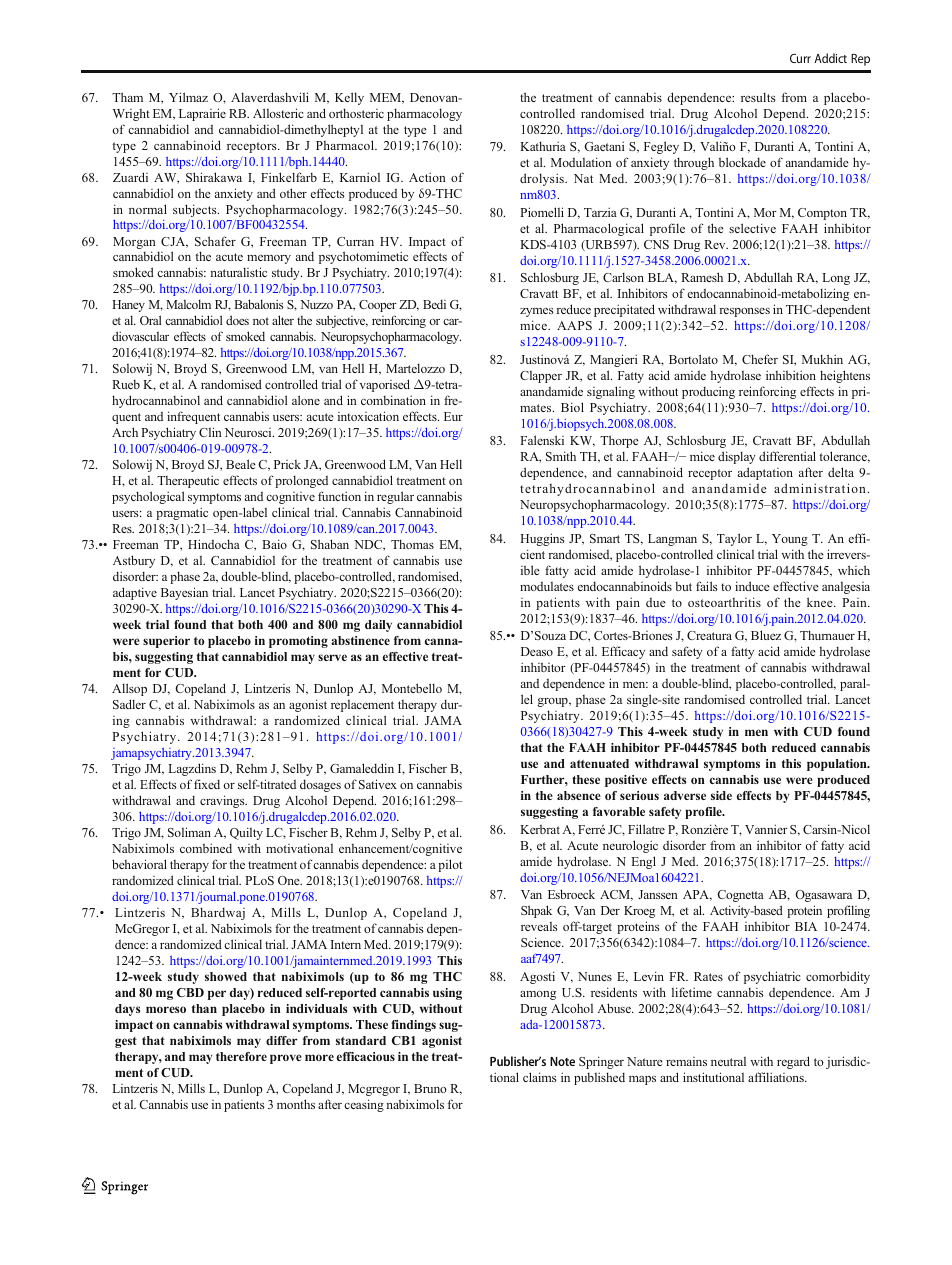  Describe the element at coordinates (752, 586) in the screenshot. I see `induce` at that location.
